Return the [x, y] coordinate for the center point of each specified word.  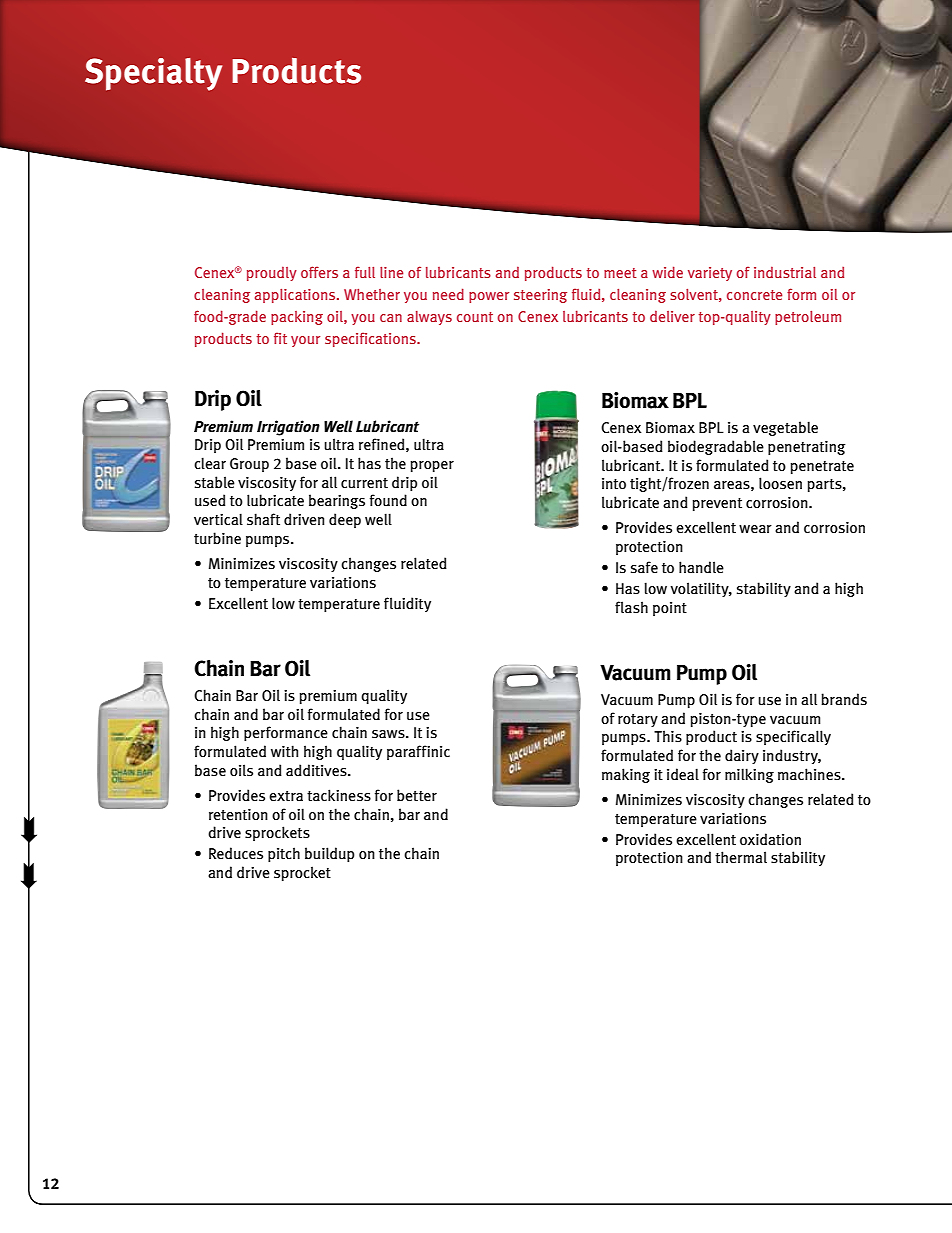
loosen [780, 483]
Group [249, 465]
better [417, 795]
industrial [785, 272]
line [391, 272]
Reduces [236, 853]
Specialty [153, 74]
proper [432, 466]
